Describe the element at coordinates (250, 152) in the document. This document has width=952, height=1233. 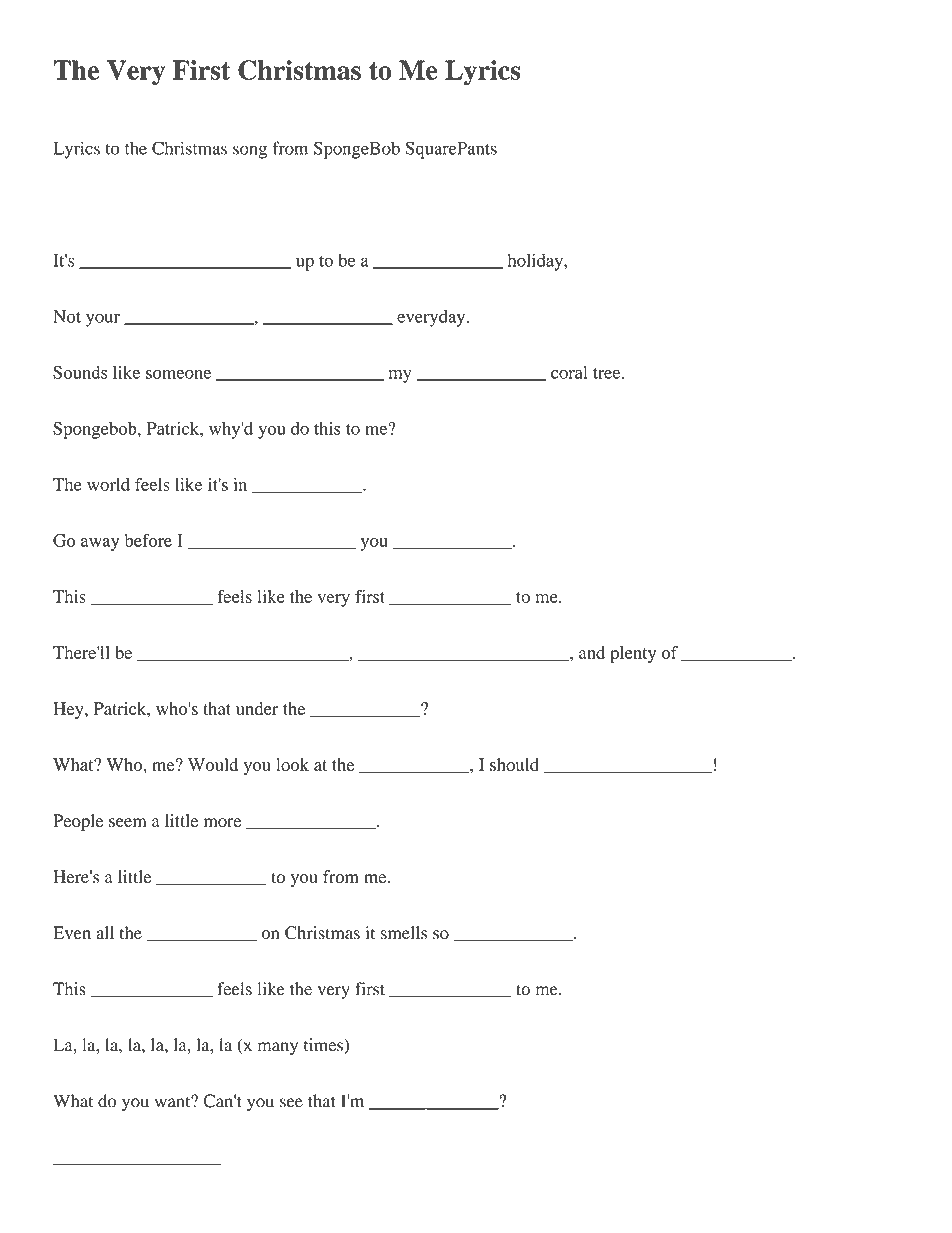
I see `song` at that location.
